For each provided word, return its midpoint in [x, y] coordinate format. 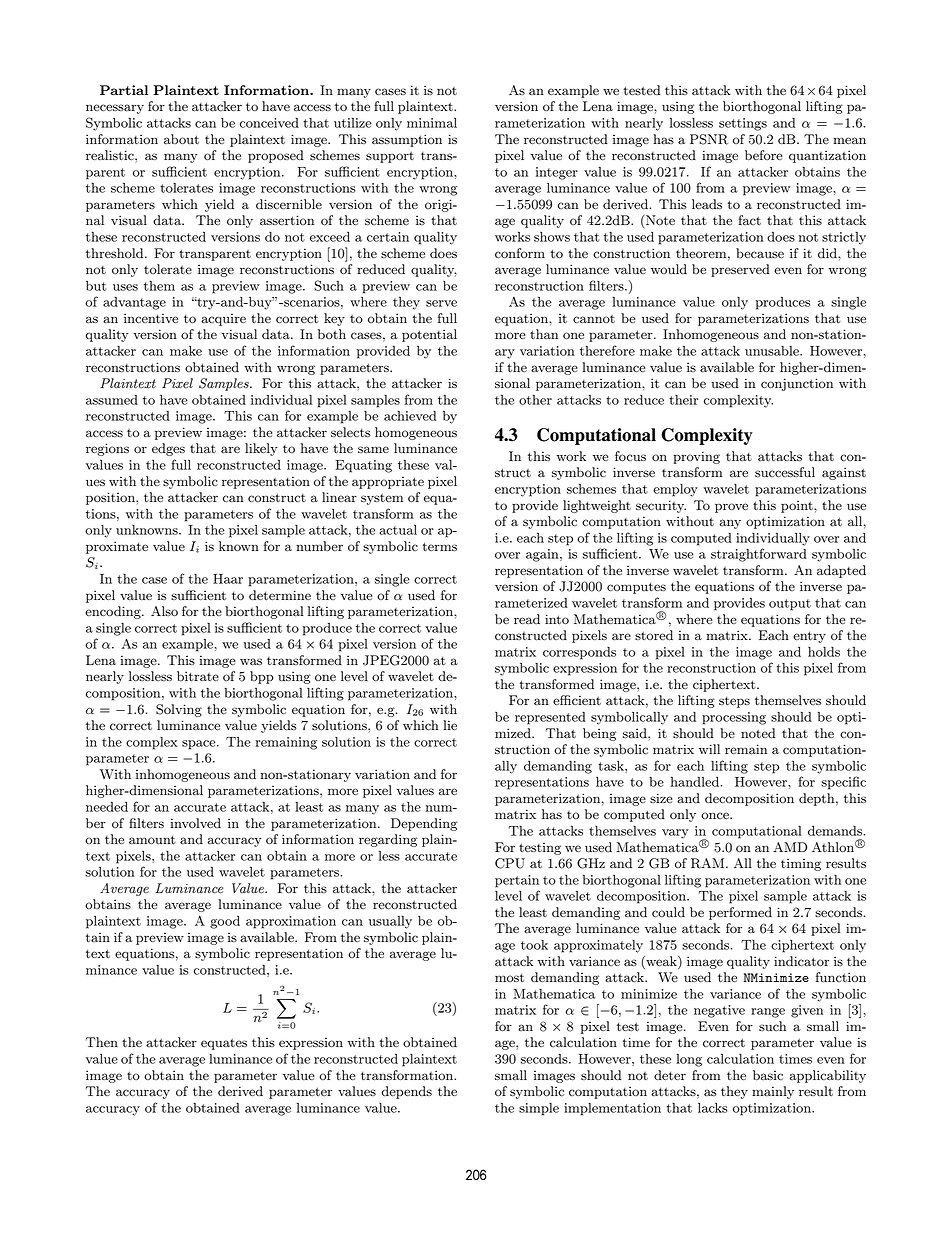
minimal [432, 123]
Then [102, 1042]
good [225, 922]
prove [731, 508]
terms [440, 547]
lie [450, 725]
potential [429, 335]
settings [743, 124]
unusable [773, 350]
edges [168, 449]
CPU [510, 863]
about [181, 139]
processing [734, 718]
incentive [151, 318]
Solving [179, 710]
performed [740, 913]
